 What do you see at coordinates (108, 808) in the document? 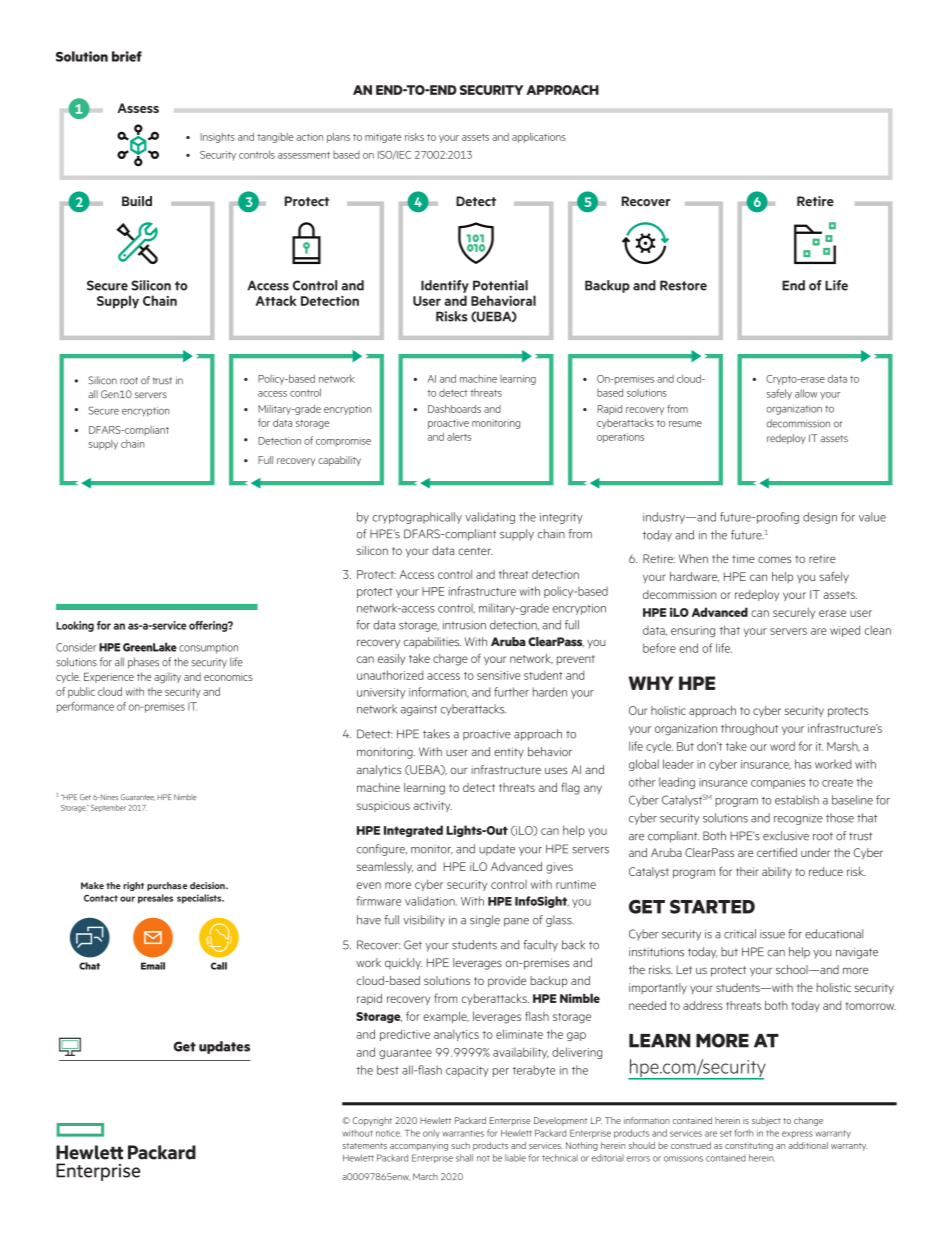
I see `September` at bounding box center [108, 808].
